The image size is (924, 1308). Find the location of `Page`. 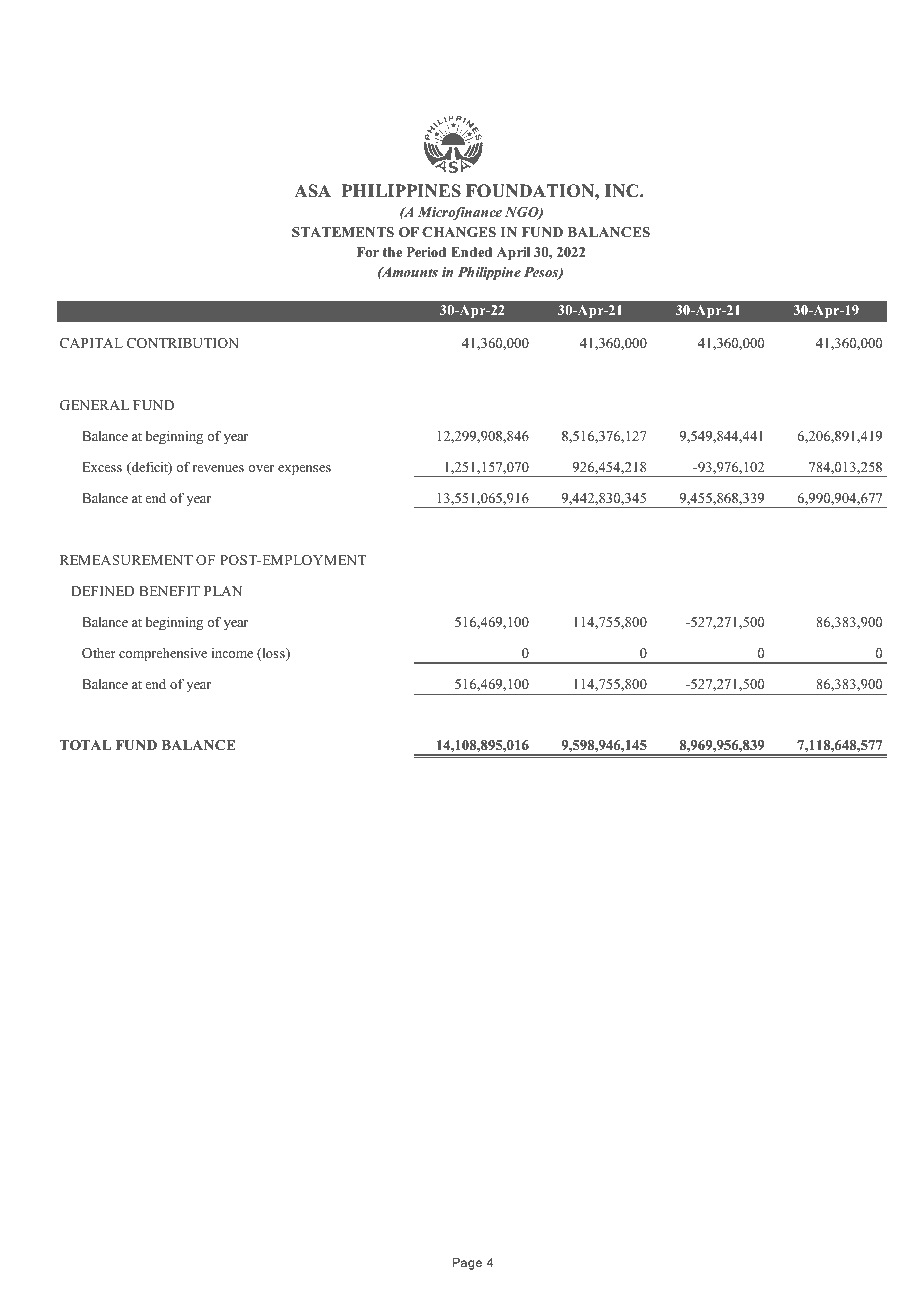

Page is located at coordinates (467, 1264).
